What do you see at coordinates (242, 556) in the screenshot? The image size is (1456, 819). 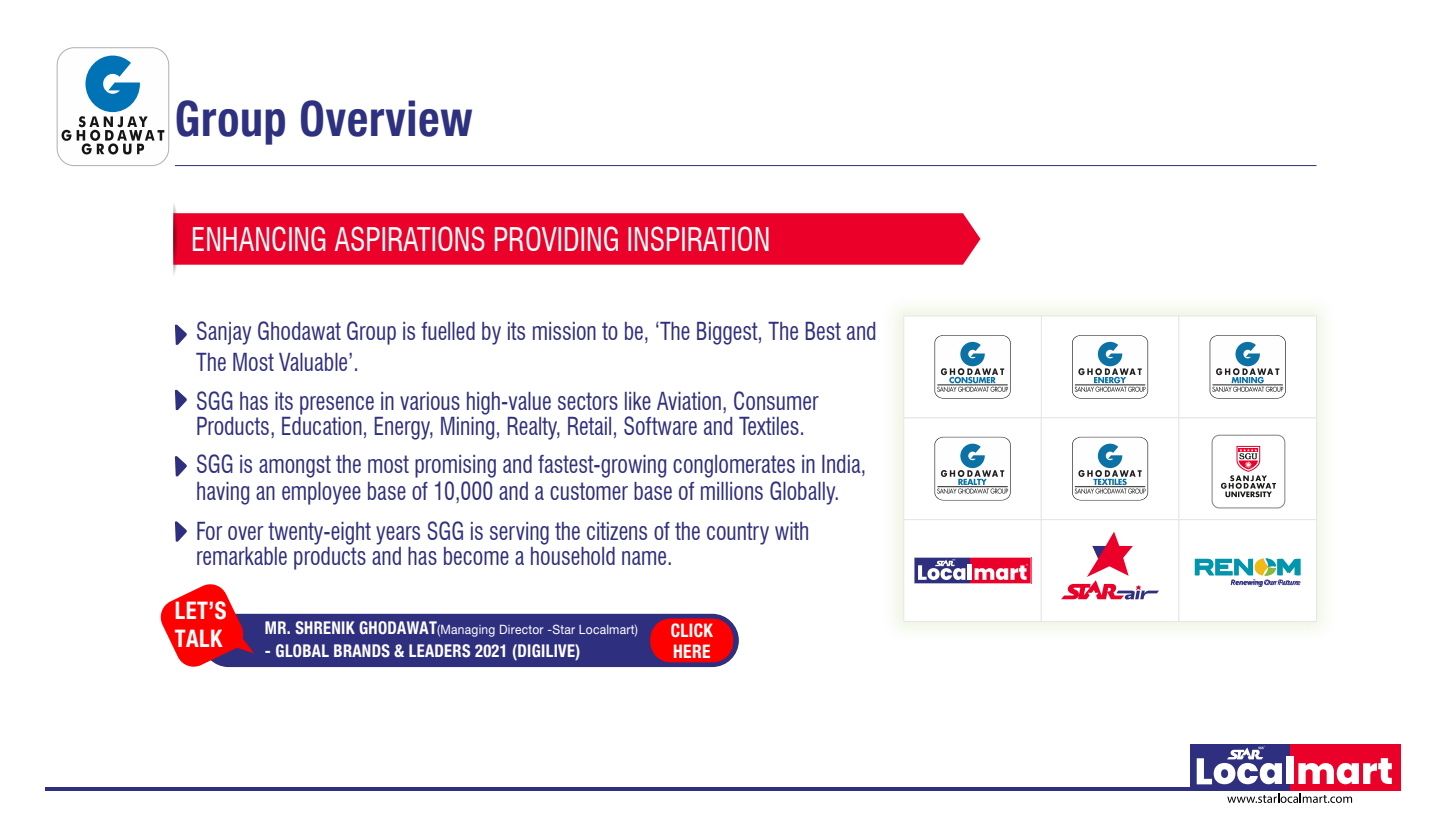 I see `remarkable` at bounding box center [242, 556].
